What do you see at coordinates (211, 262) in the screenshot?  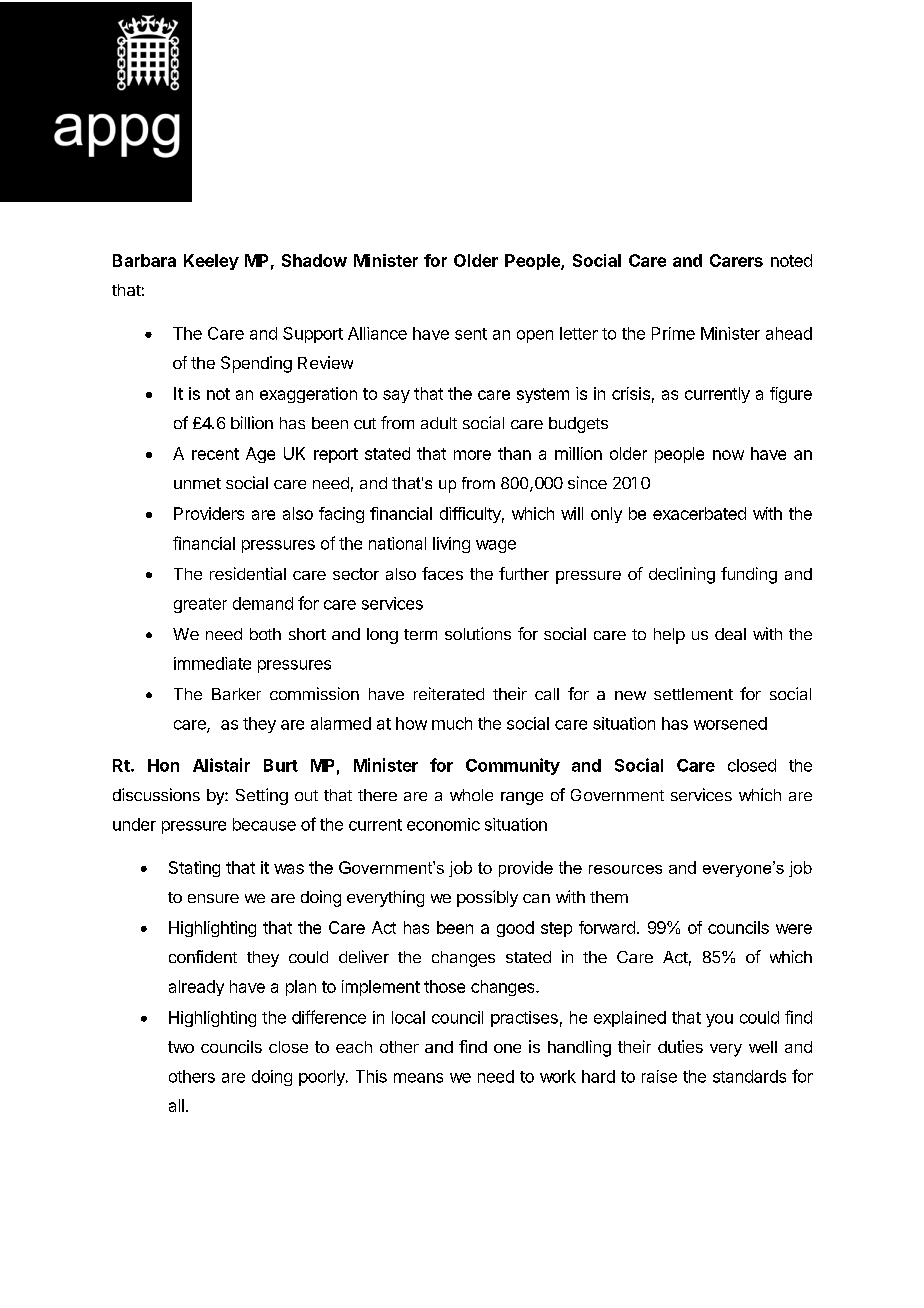 I see `Keeley` at bounding box center [211, 262].
